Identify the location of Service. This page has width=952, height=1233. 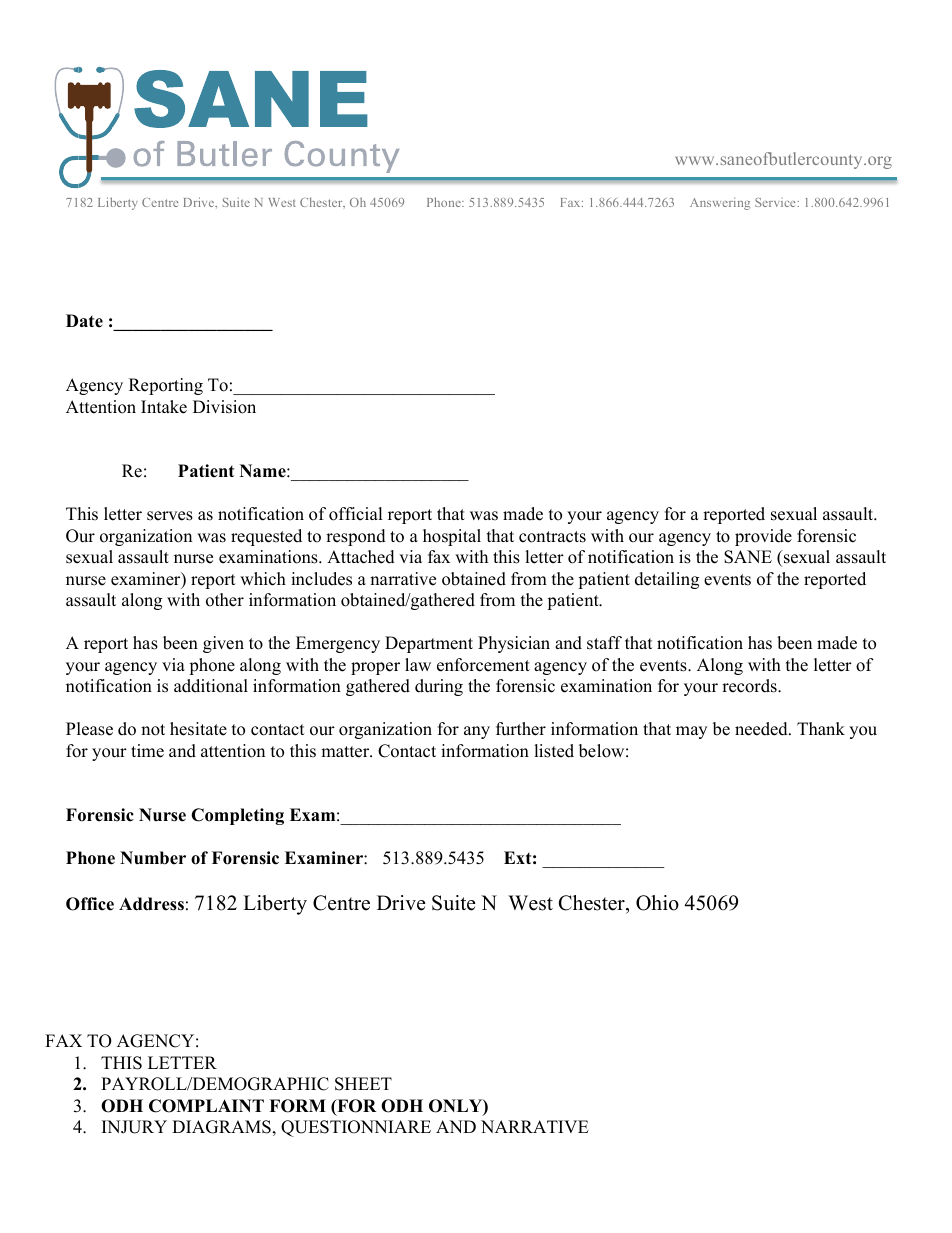
(776, 202).
